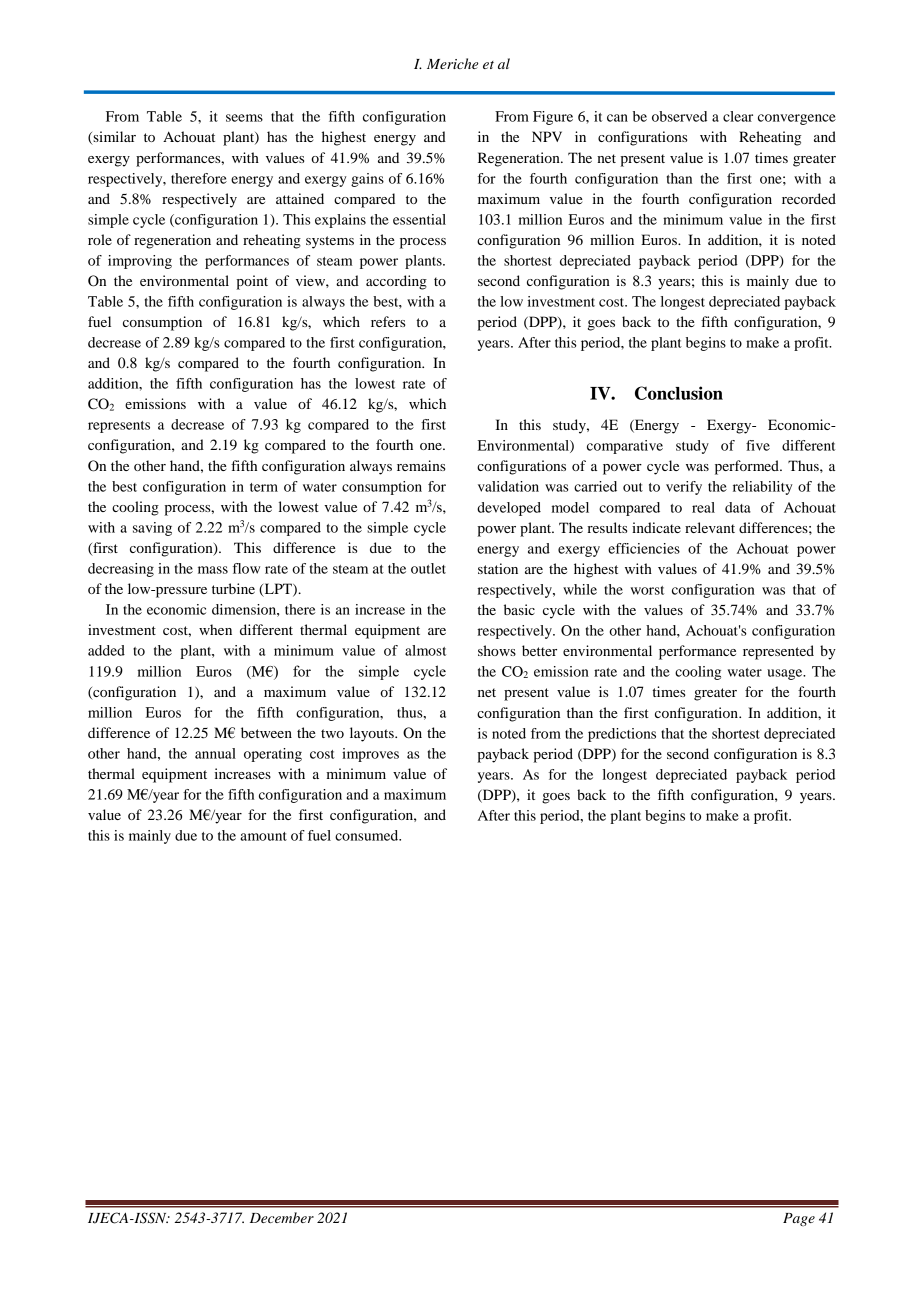  Describe the element at coordinates (738, 116) in the image. I see `clear` at that location.
